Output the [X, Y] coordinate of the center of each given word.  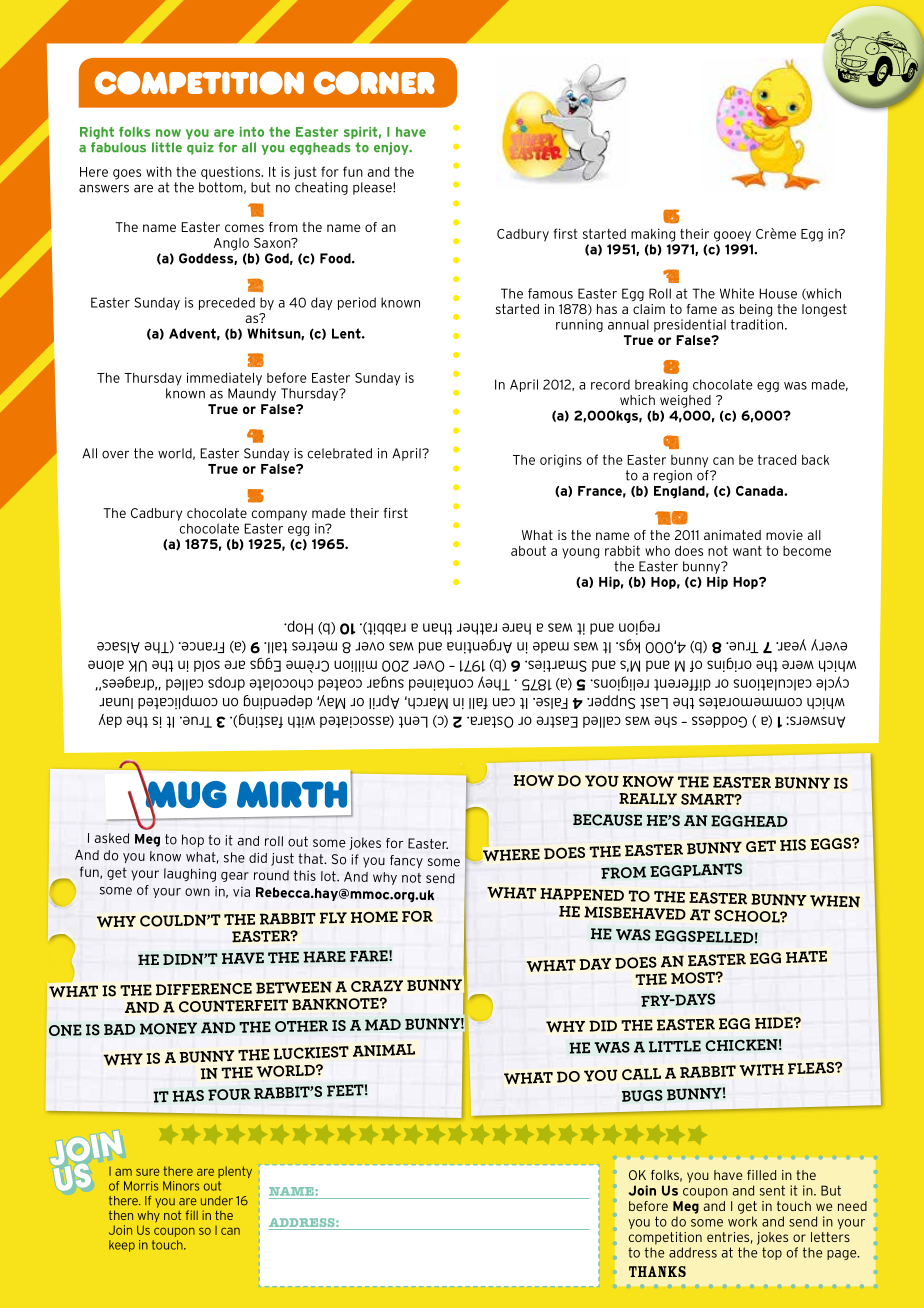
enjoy [392, 148]
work [742, 1221]
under [217, 1201]
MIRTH [292, 794]
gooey [732, 236]
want [747, 551]
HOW [534, 780]
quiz [200, 148]
